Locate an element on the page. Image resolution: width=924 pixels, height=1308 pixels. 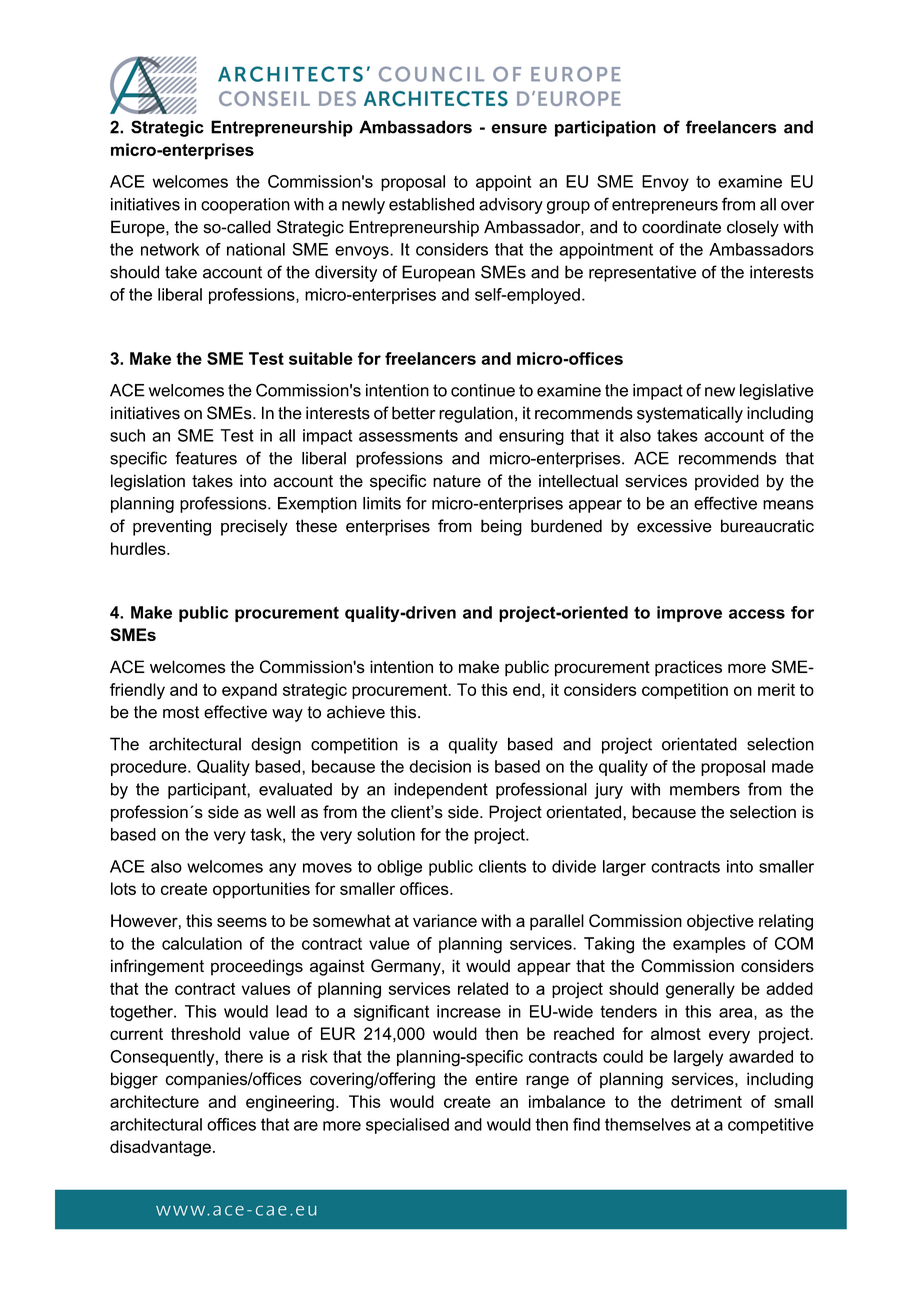
improve is located at coordinates (689, 614).
